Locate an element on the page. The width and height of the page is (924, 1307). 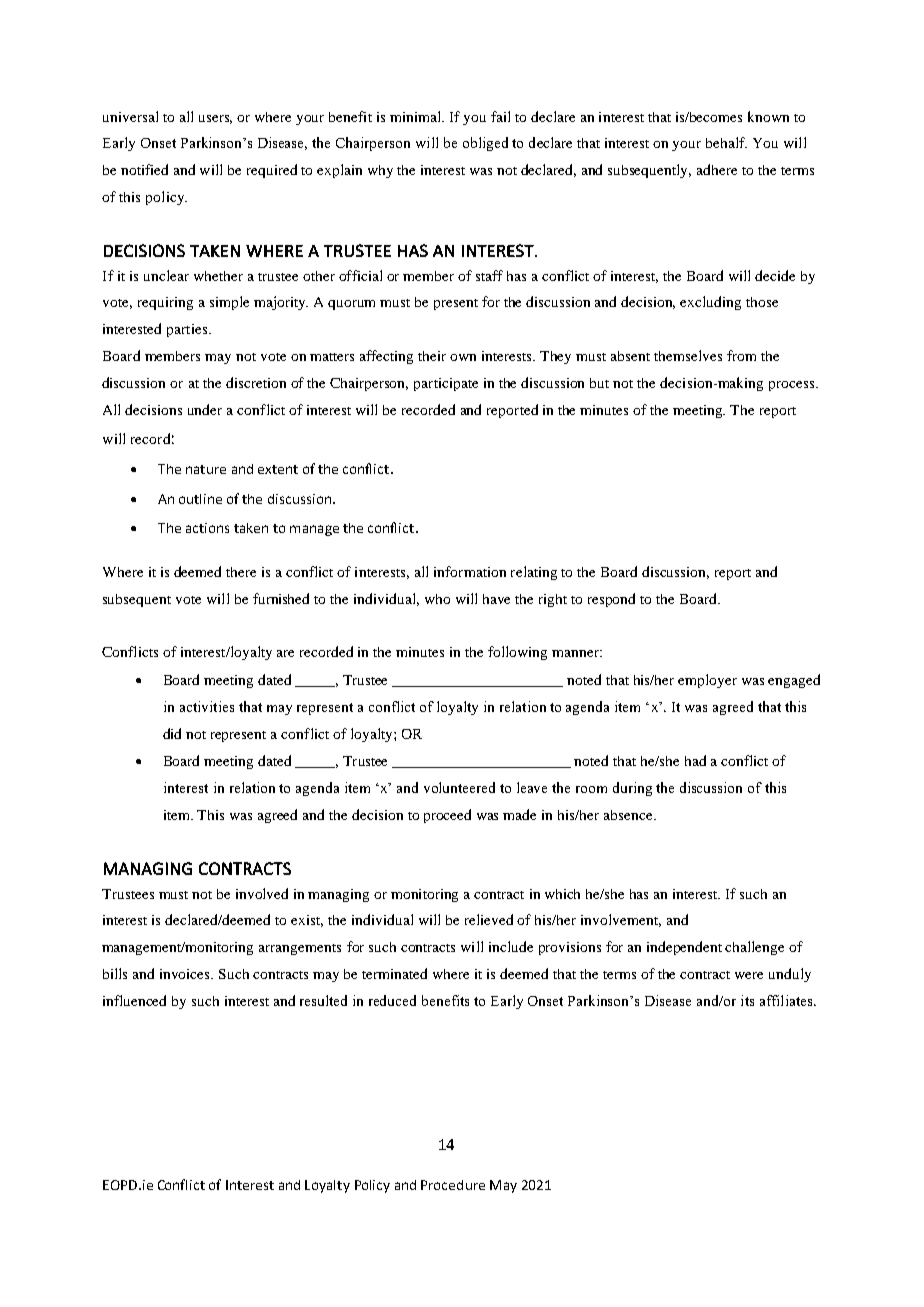
influenced is located at coordinates (134, 1000).
